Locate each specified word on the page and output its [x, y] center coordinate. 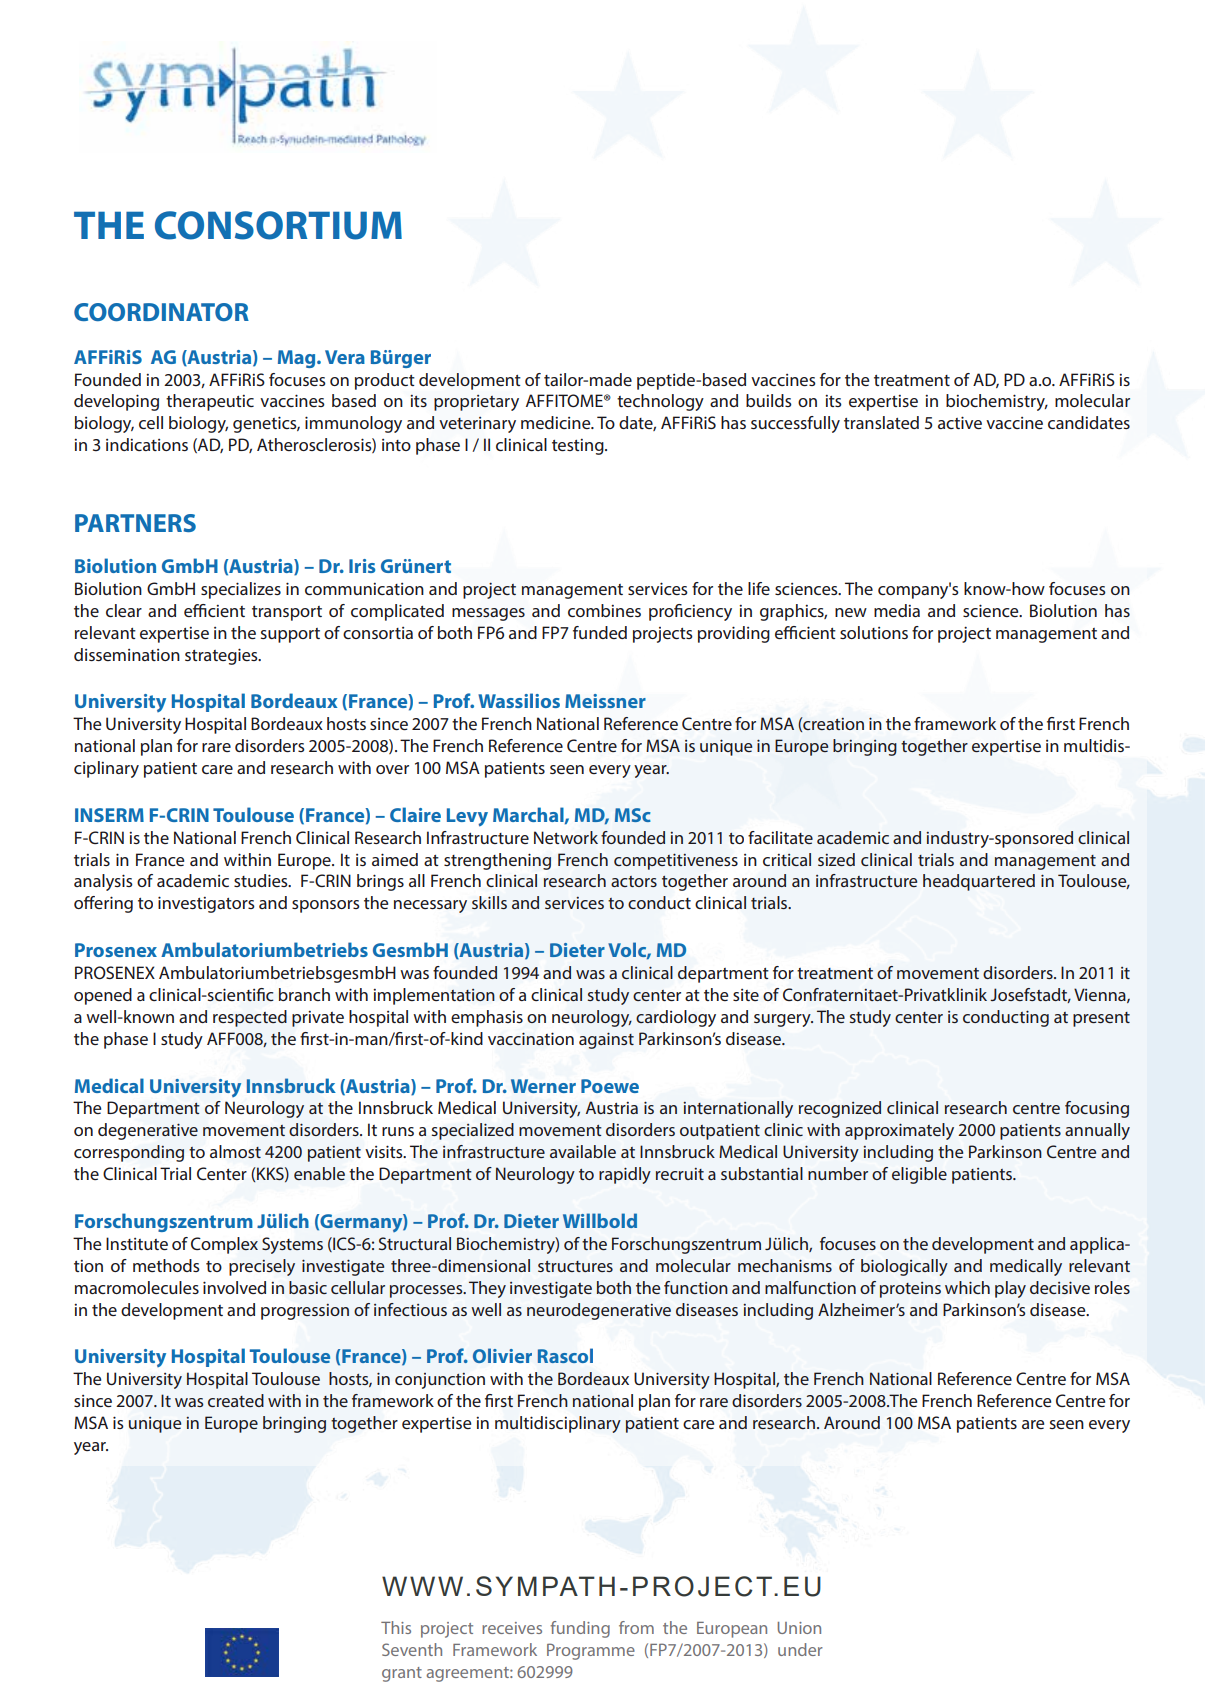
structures [575, 1266]
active [960, 422]
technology [660, 402]
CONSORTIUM [278, 225]
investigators [206, 904]
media [897, 610]
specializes [241, 590]
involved [234, 1287]
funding [580, 1629]
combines [604, 610]
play [1010, 1289]
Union [799, 1628]
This [396, 1627]
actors [634, 881]
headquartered [979, 882]
